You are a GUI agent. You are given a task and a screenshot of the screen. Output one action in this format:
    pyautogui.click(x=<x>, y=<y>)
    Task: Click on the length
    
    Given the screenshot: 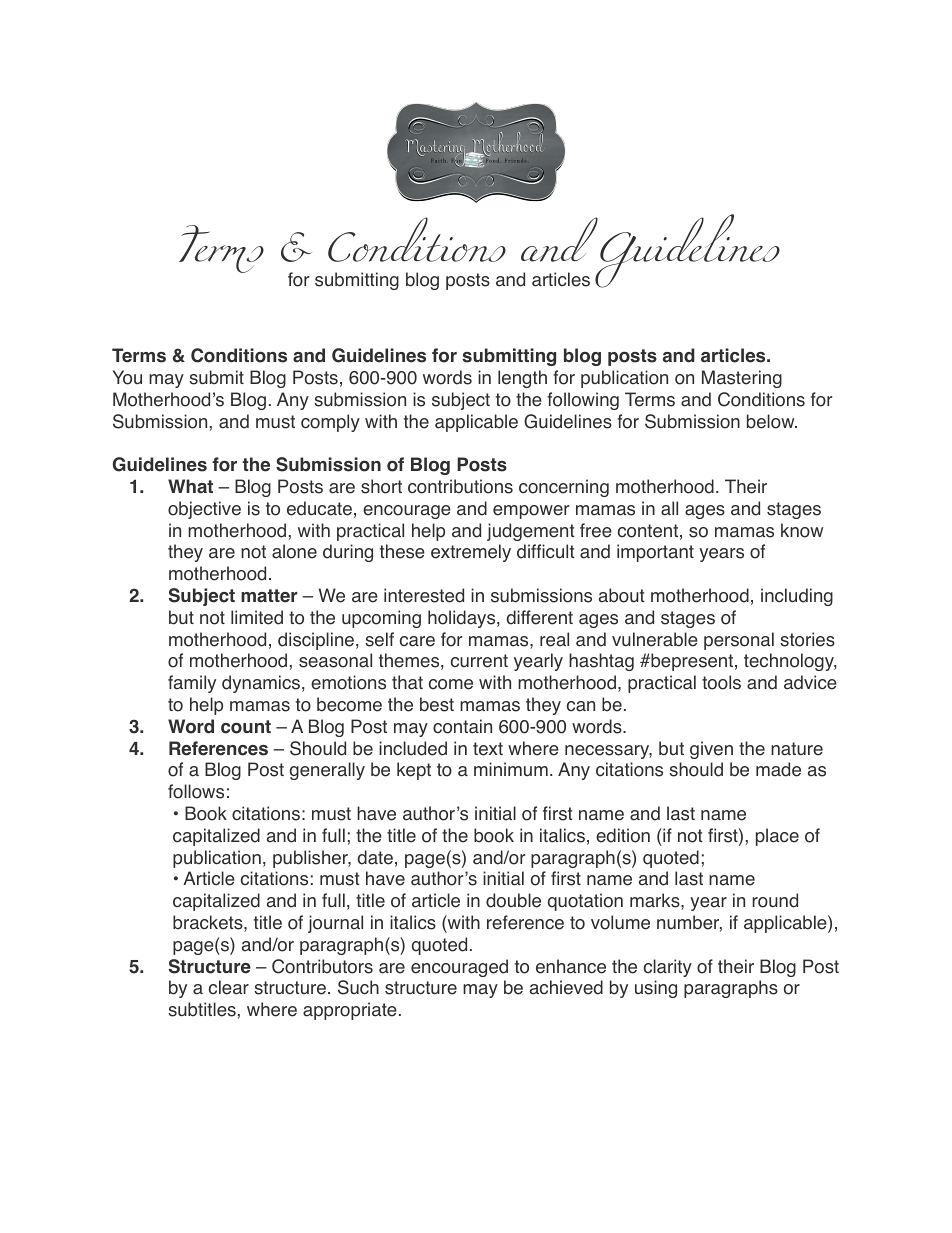 What is the action you would take?
    pyautogui.click(x=522, y=379)
